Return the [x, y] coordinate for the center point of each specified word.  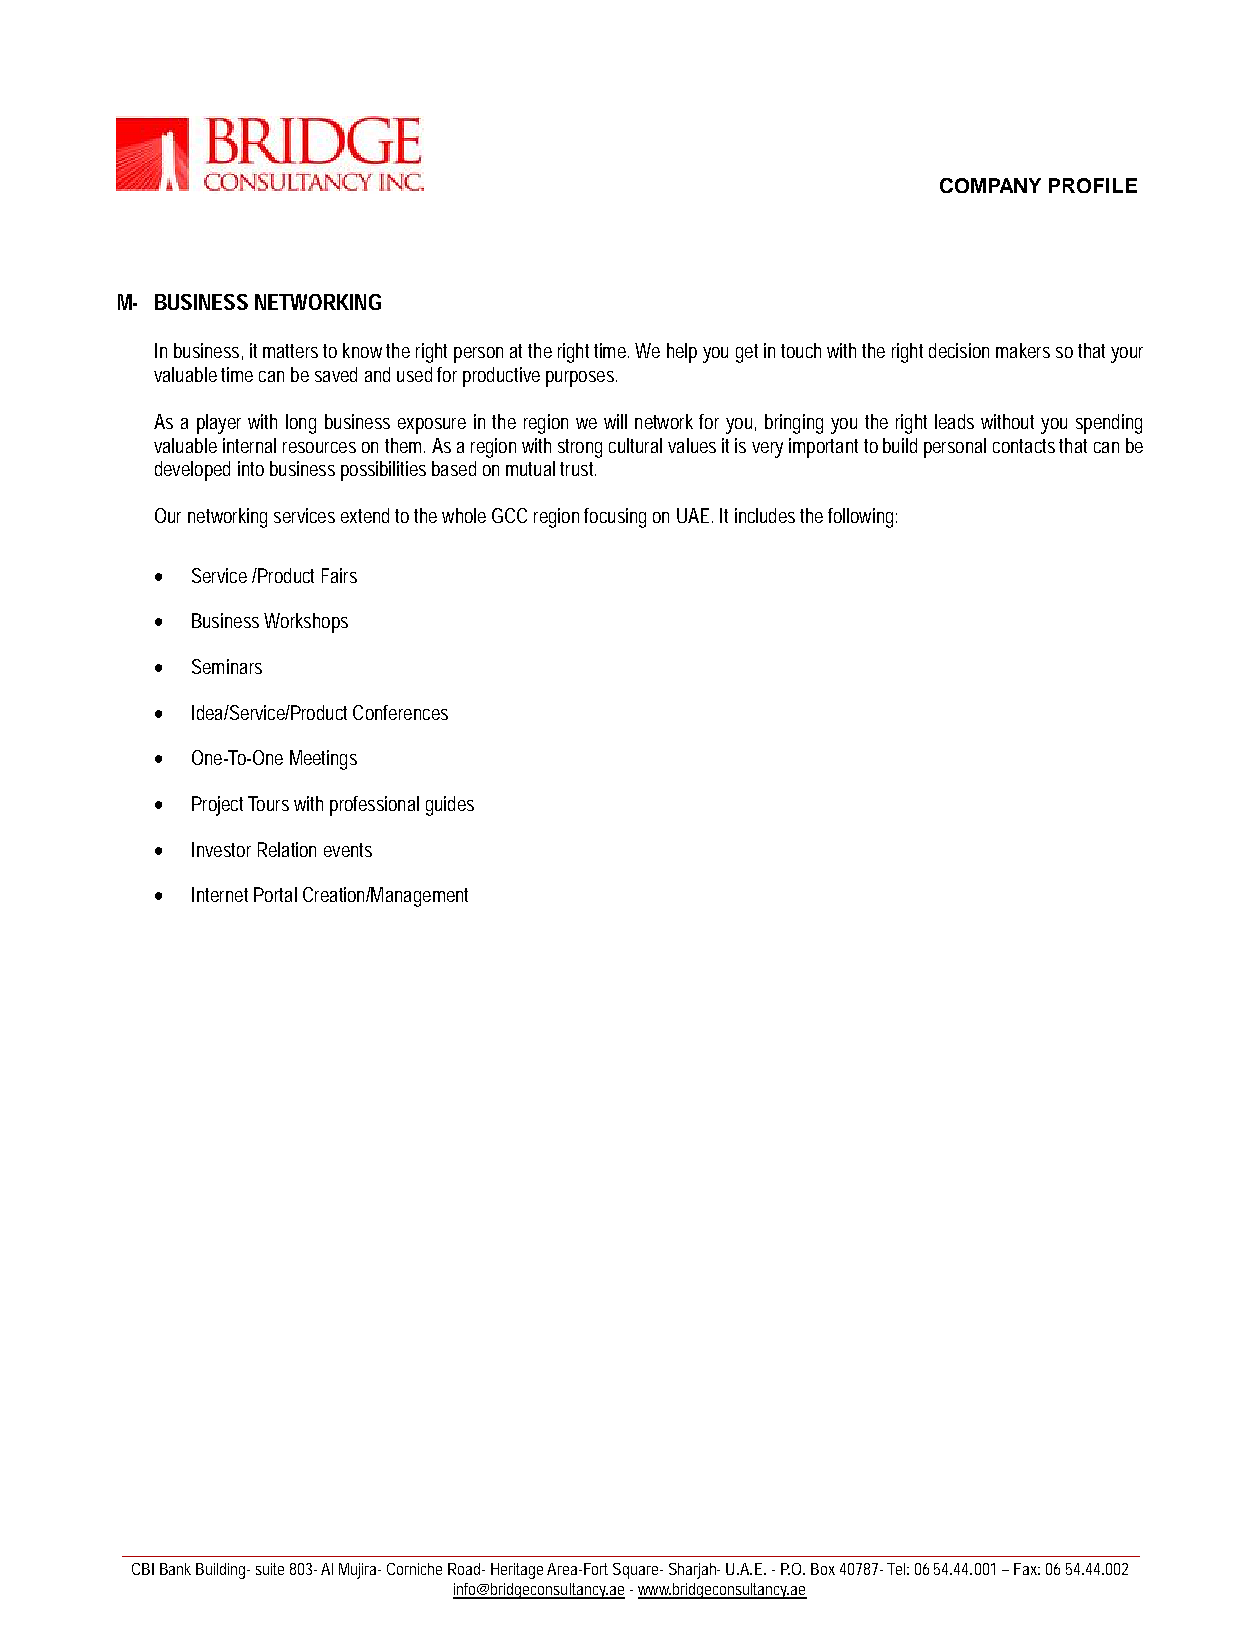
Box [823, 1569]
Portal [275, 894]
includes [765, 515]
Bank [175, 1569]
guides [450, 806]
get [747, 353]
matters [290, 351]
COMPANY [990, 185]
